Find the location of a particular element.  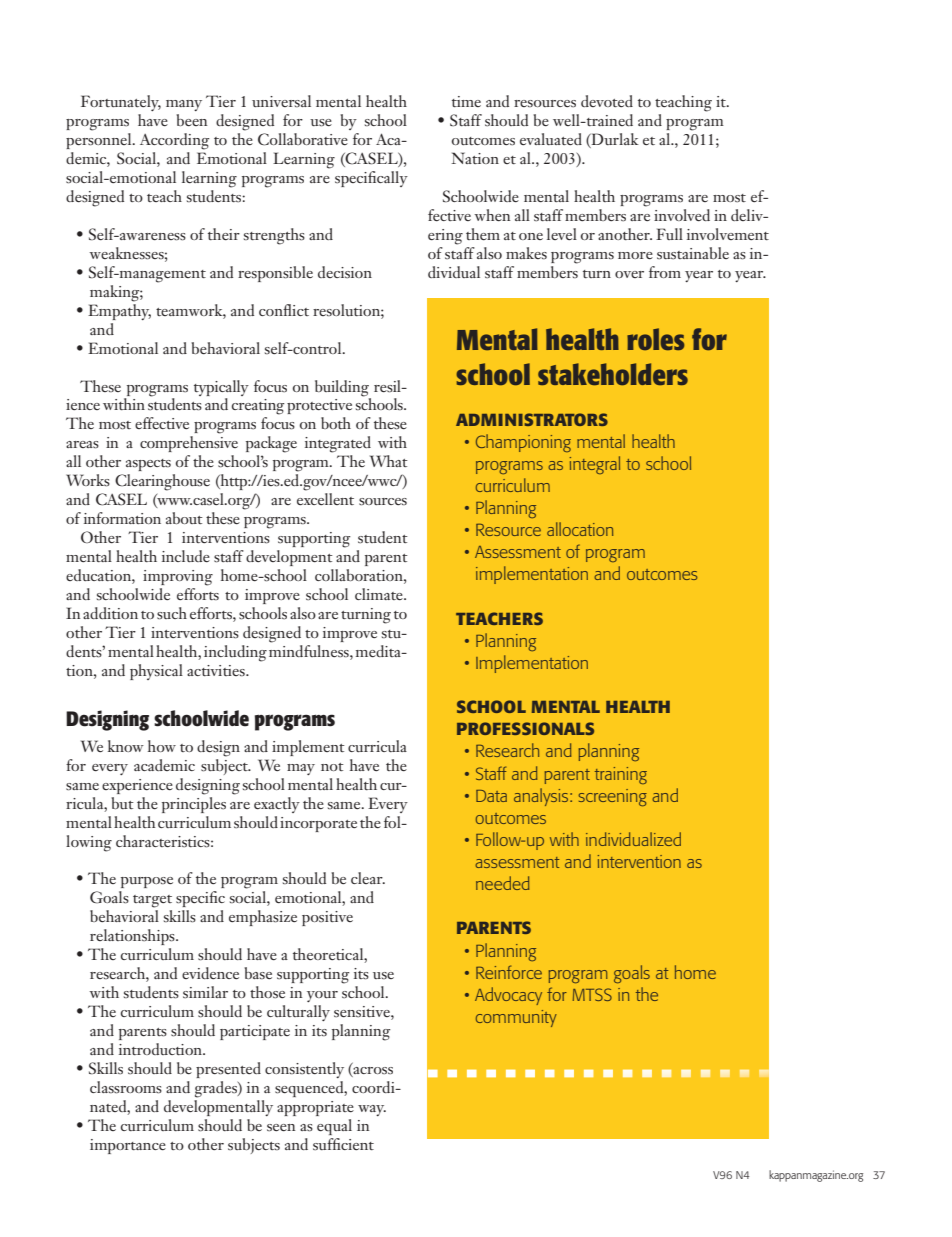

classrooms is located at coordinates (126, 1087).
